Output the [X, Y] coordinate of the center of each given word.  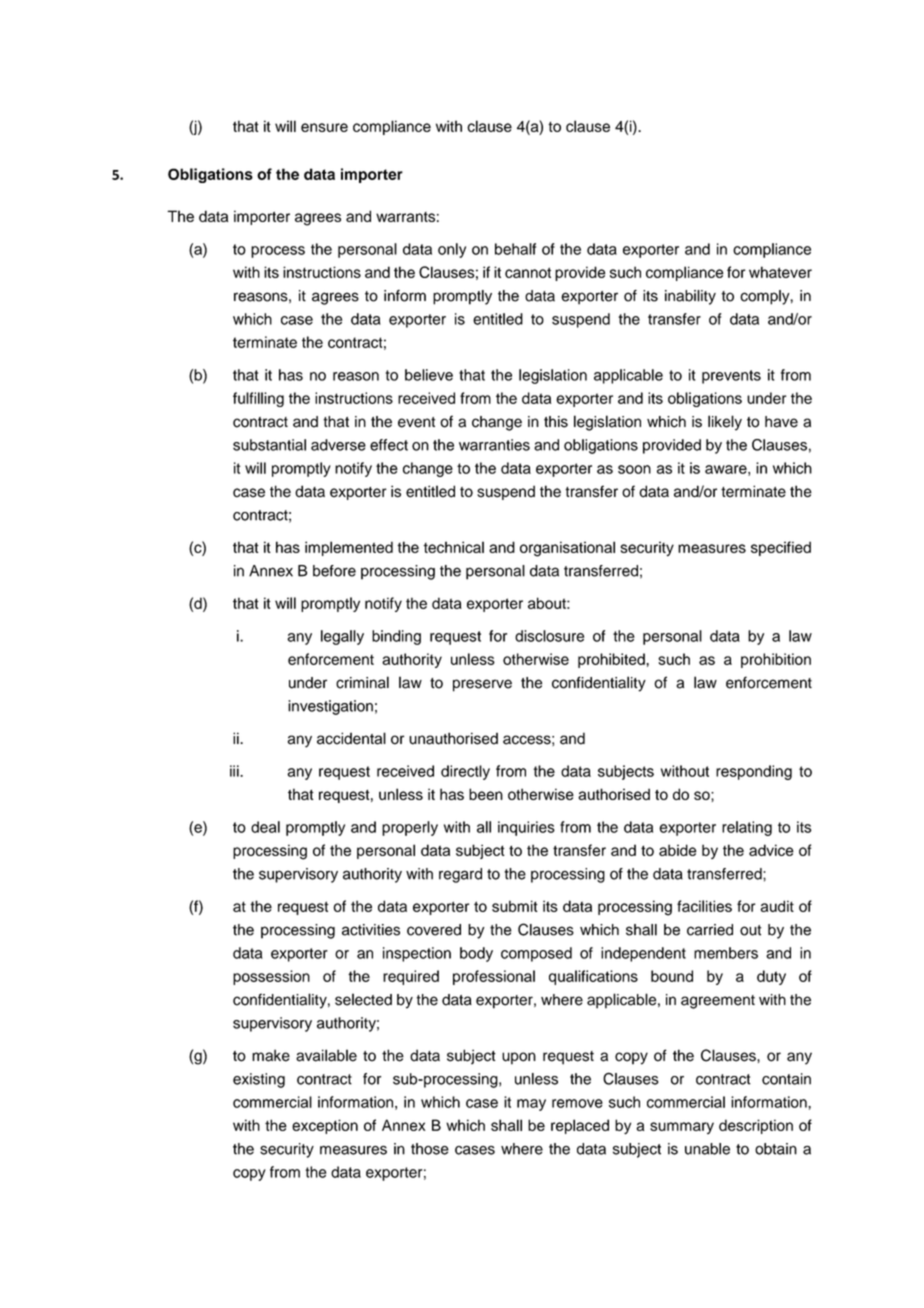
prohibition [776, 660]
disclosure [549, 636]
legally [342, 637]
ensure [324, 127]
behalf [515, 249]
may [531, 1105]
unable [707, 1149]
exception [325, 1126]
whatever [780, 272]
